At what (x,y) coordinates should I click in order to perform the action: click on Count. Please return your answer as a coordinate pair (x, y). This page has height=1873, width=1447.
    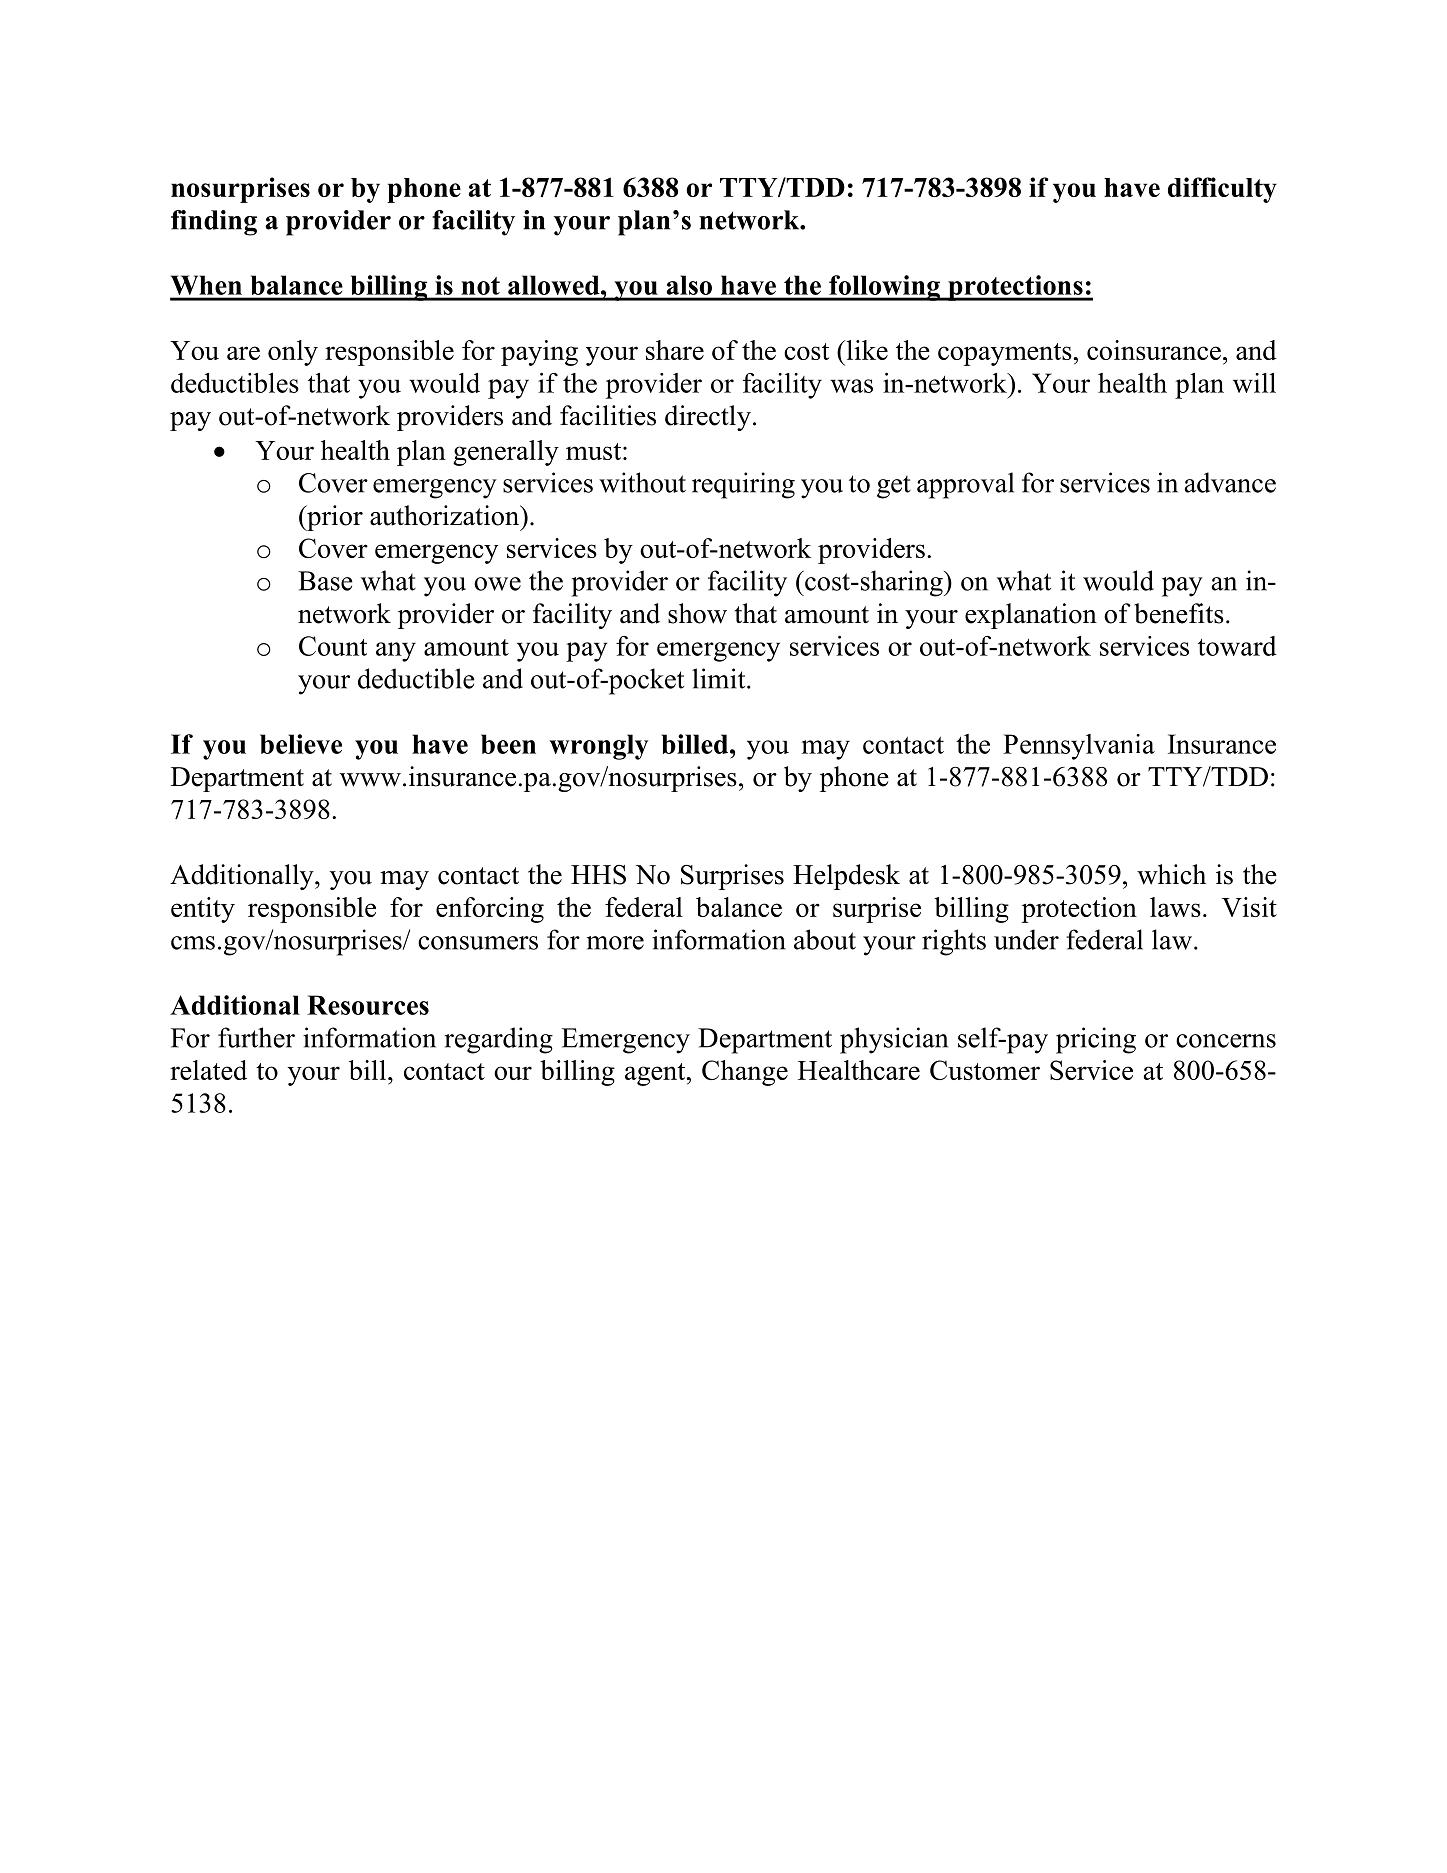
    Looking at the image, I should click on (333, 646).
